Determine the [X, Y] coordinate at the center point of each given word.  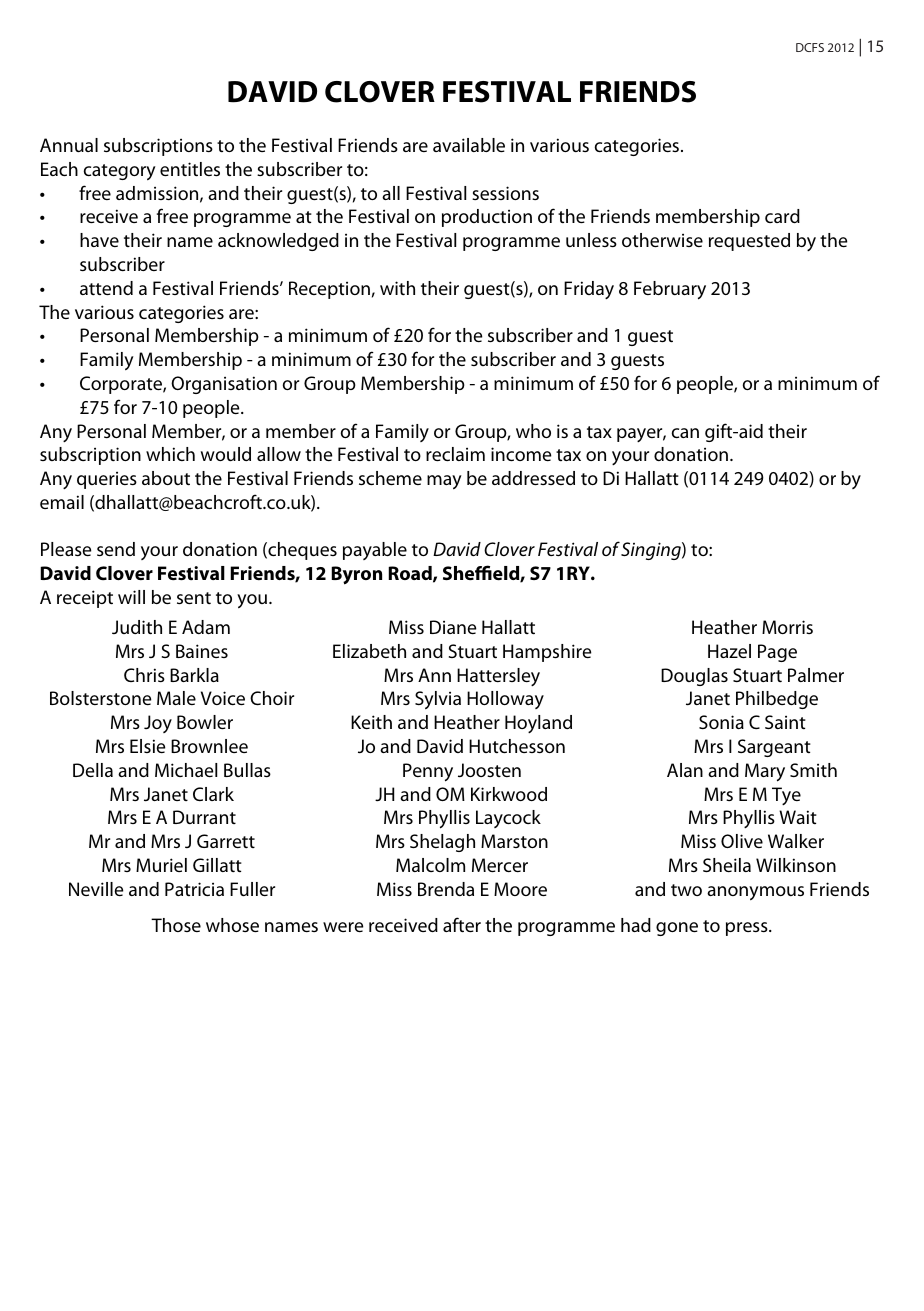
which [170, 454]
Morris [787, 627]
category [120, 172]
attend [106, 288]
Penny [428, 772]
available [469, 145]
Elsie [147, 746]
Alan [685, 770]
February [670, 290]
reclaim [455, 454]
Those [176, 925]
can [685, 433]
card [782, 216]
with [397, 288]
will [131, 597]
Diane [453, 627]
